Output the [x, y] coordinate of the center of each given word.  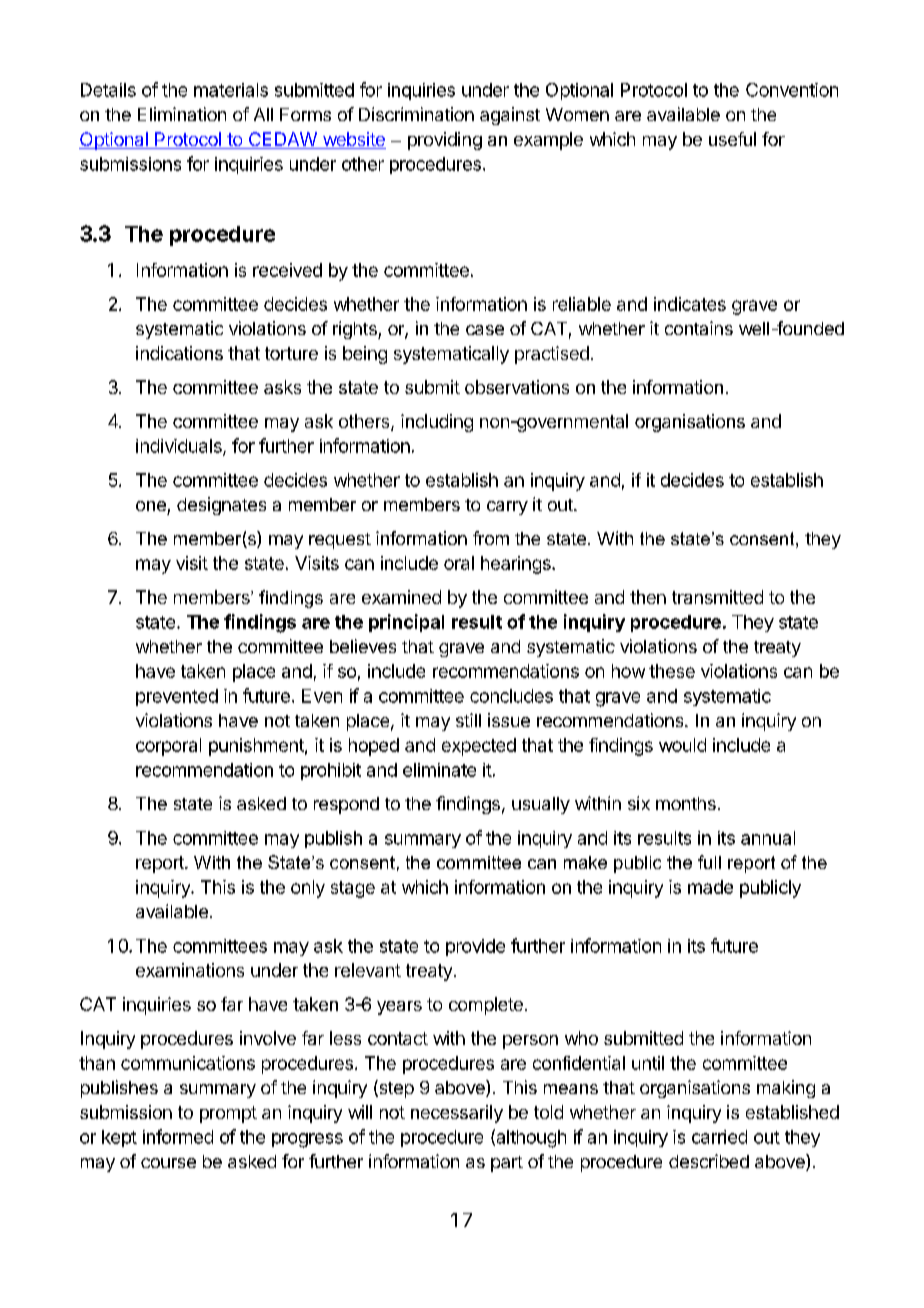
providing [445, 141]
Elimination [182, 114]
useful [732, 139]
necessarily [457, 1114]
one [151, 506]
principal [406, 623]
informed [178, 1136]
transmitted [717, 597]
